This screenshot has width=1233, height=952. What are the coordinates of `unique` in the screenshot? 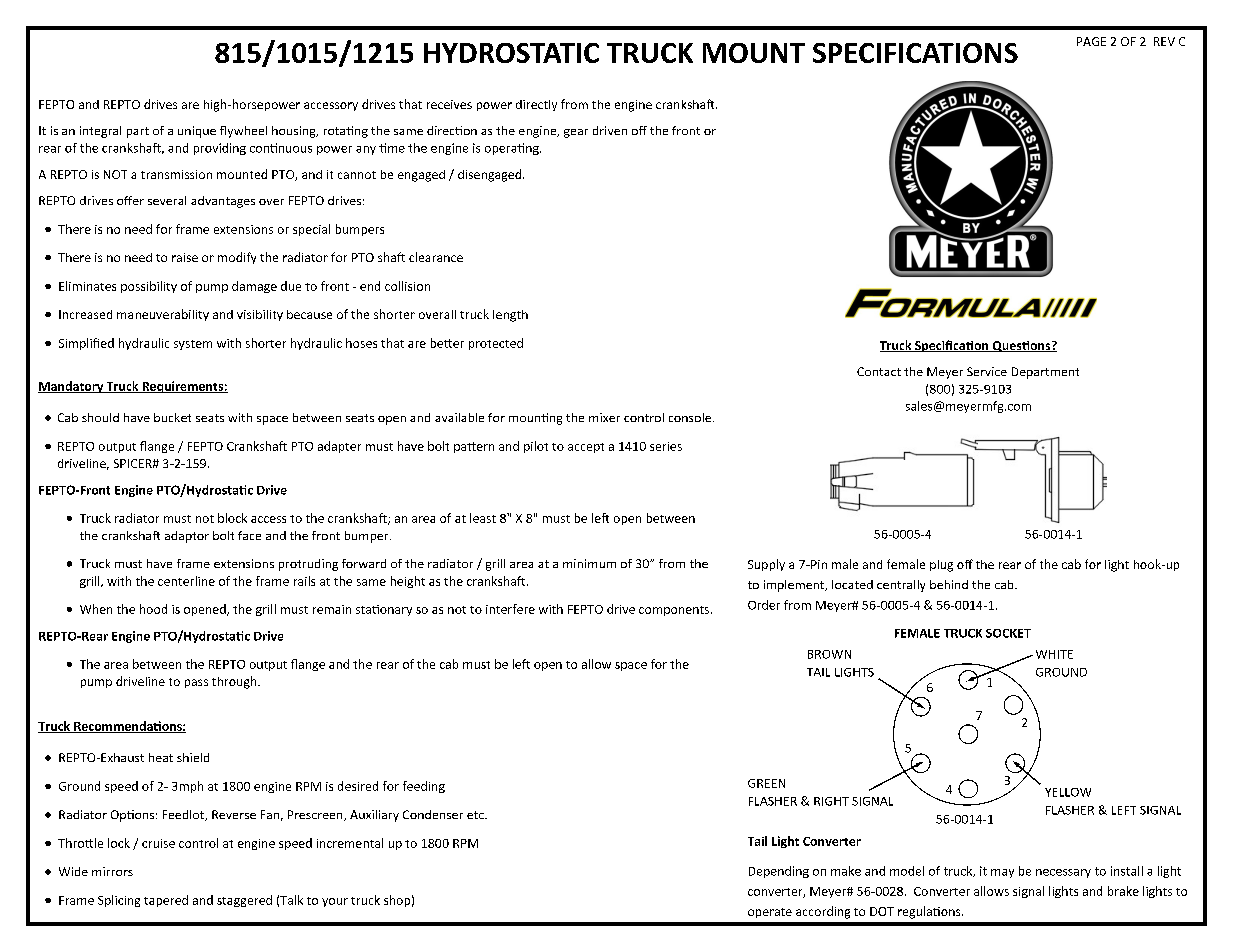 It's located at (197, 132).
